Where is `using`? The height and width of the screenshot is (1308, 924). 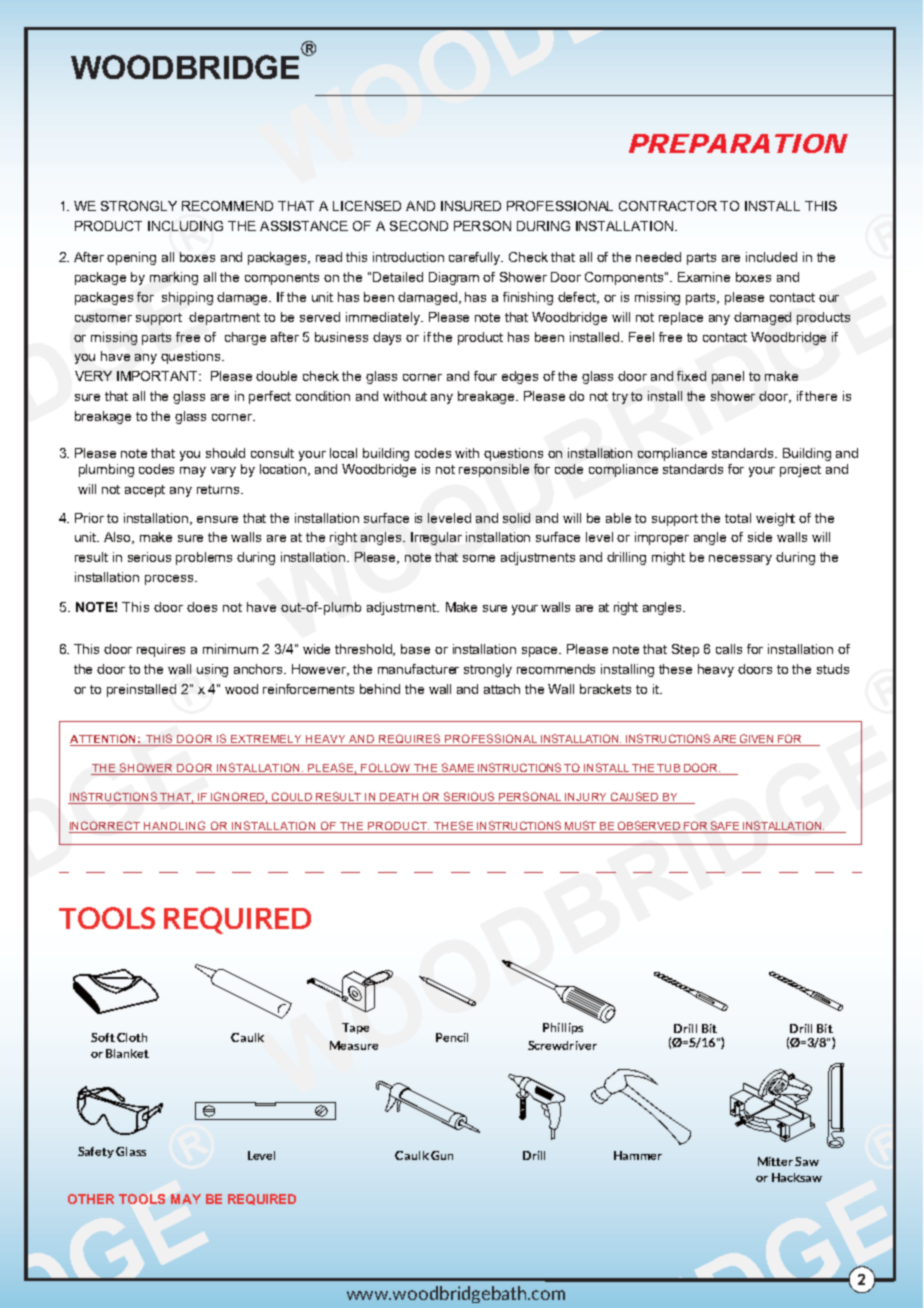
using is located at coordinates (212, 670).
